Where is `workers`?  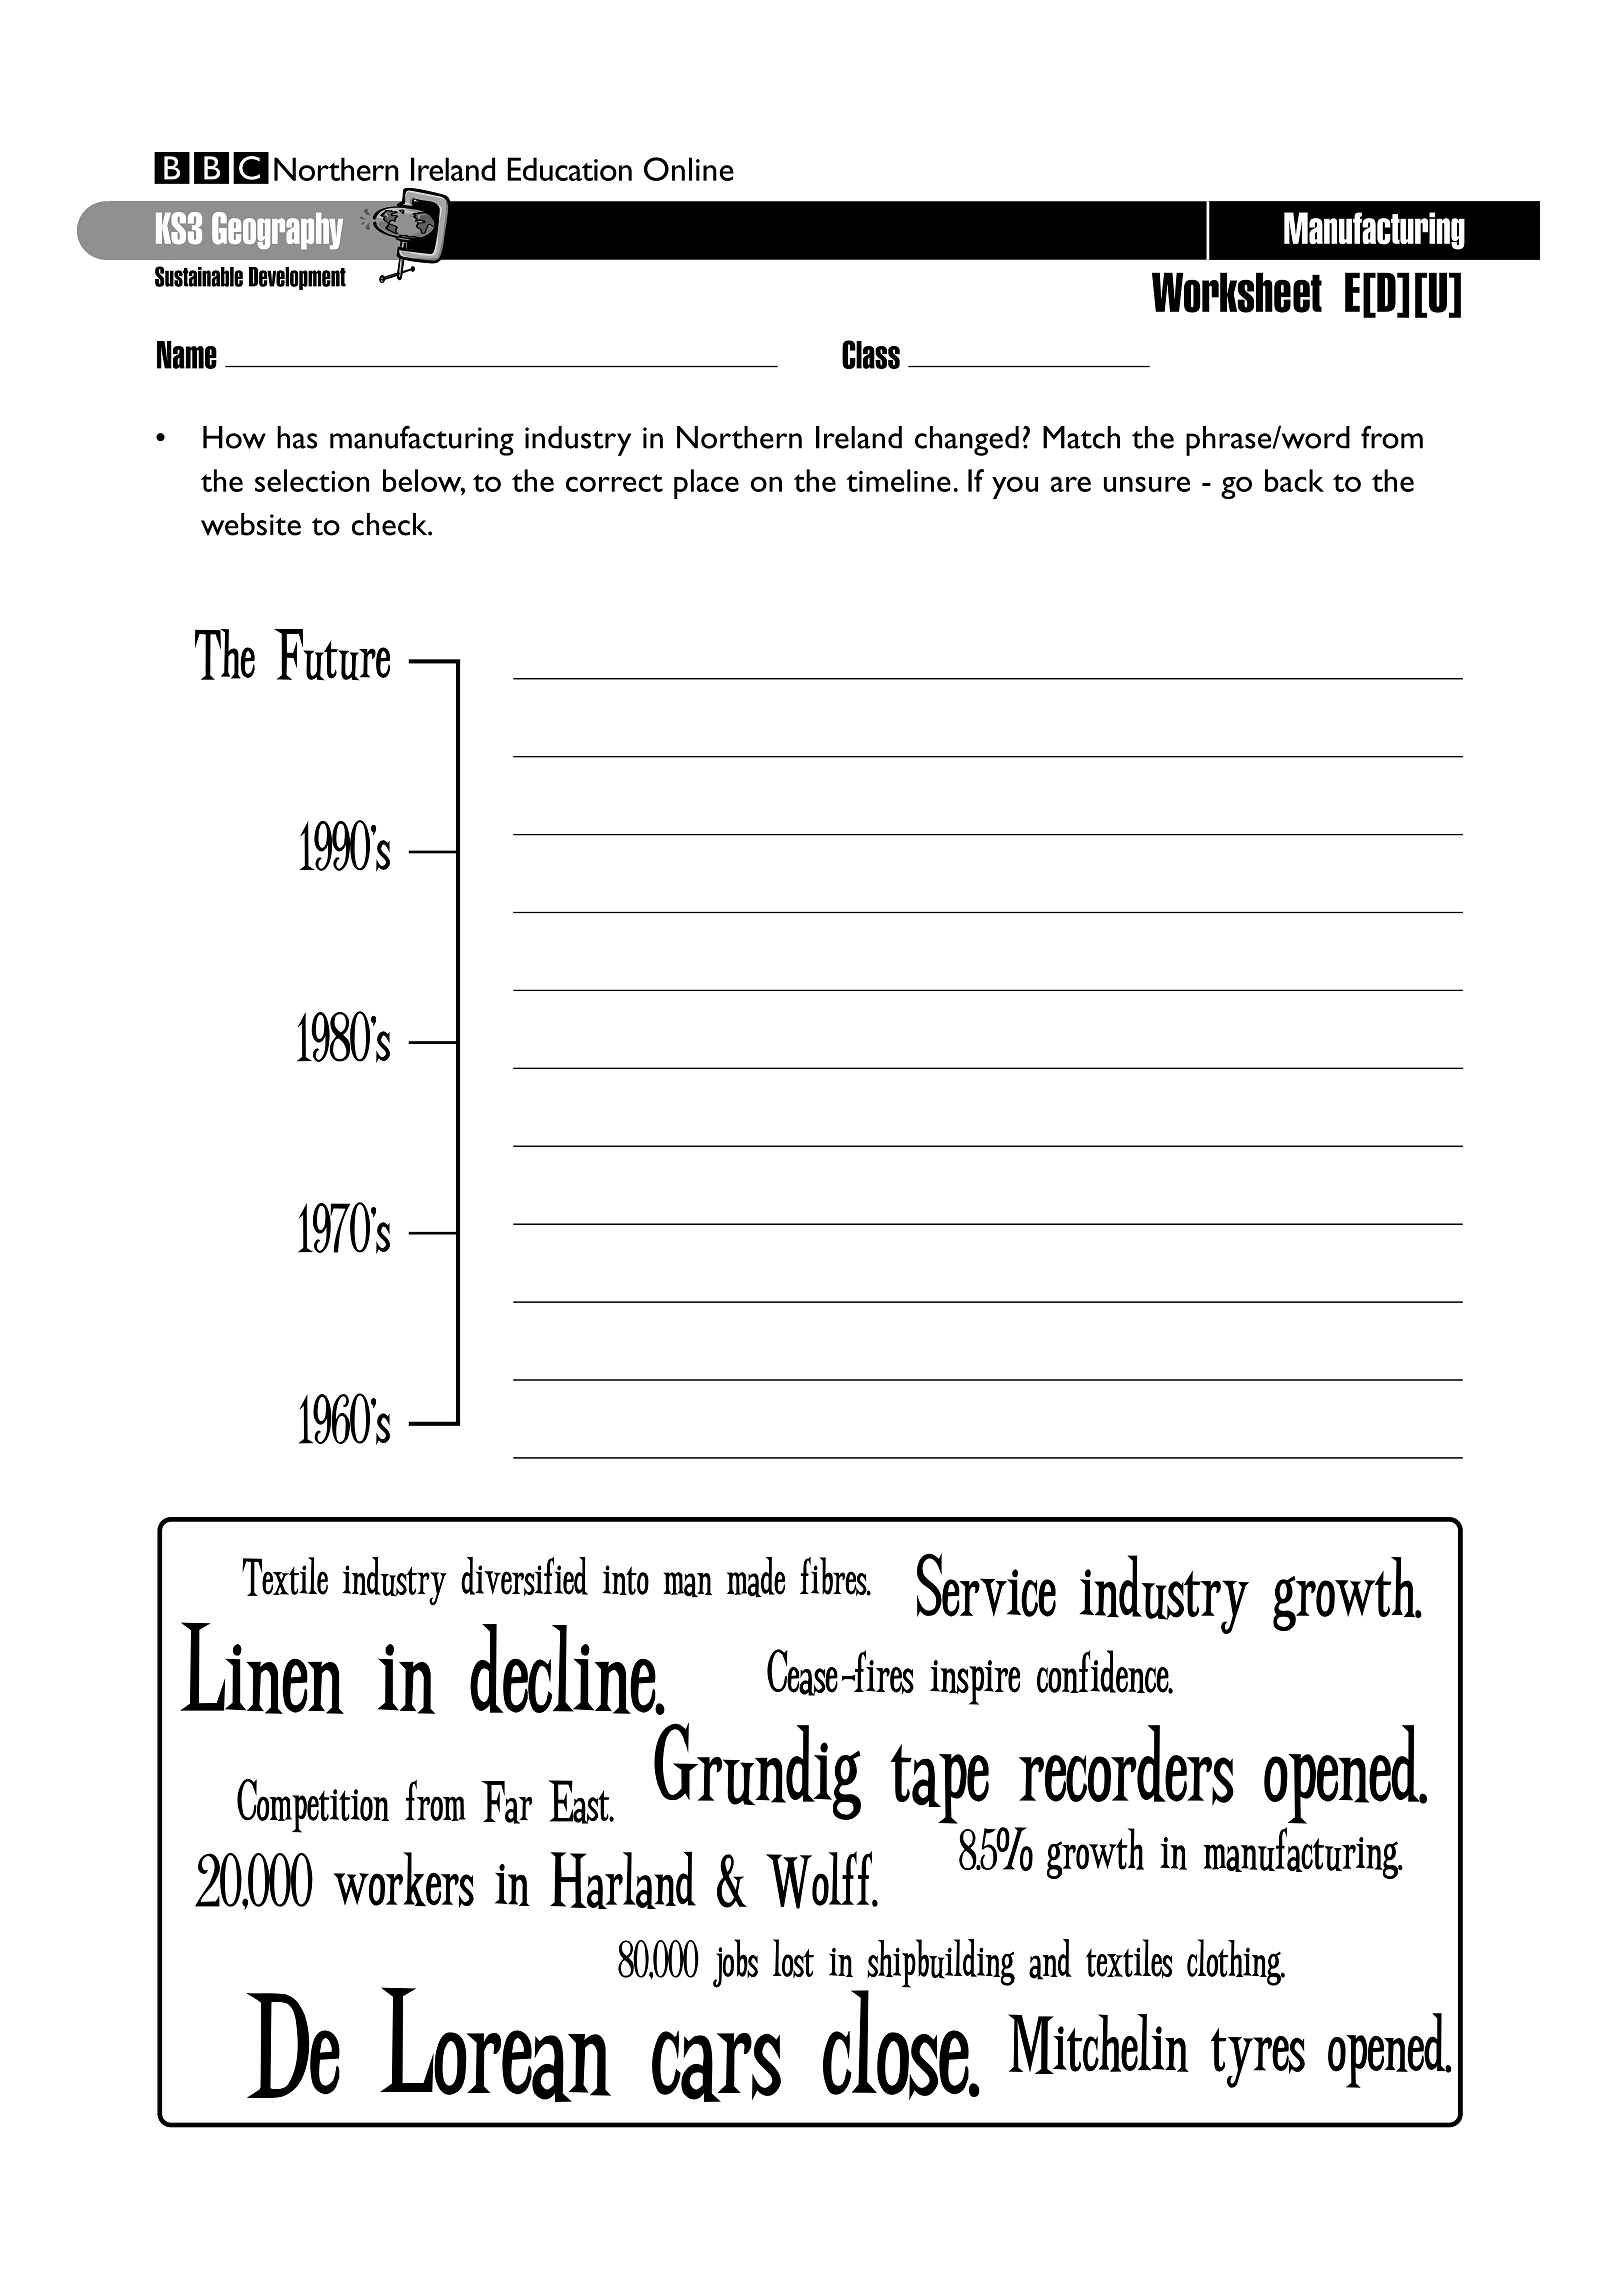 workers is located at coordinates (404, 1880).
